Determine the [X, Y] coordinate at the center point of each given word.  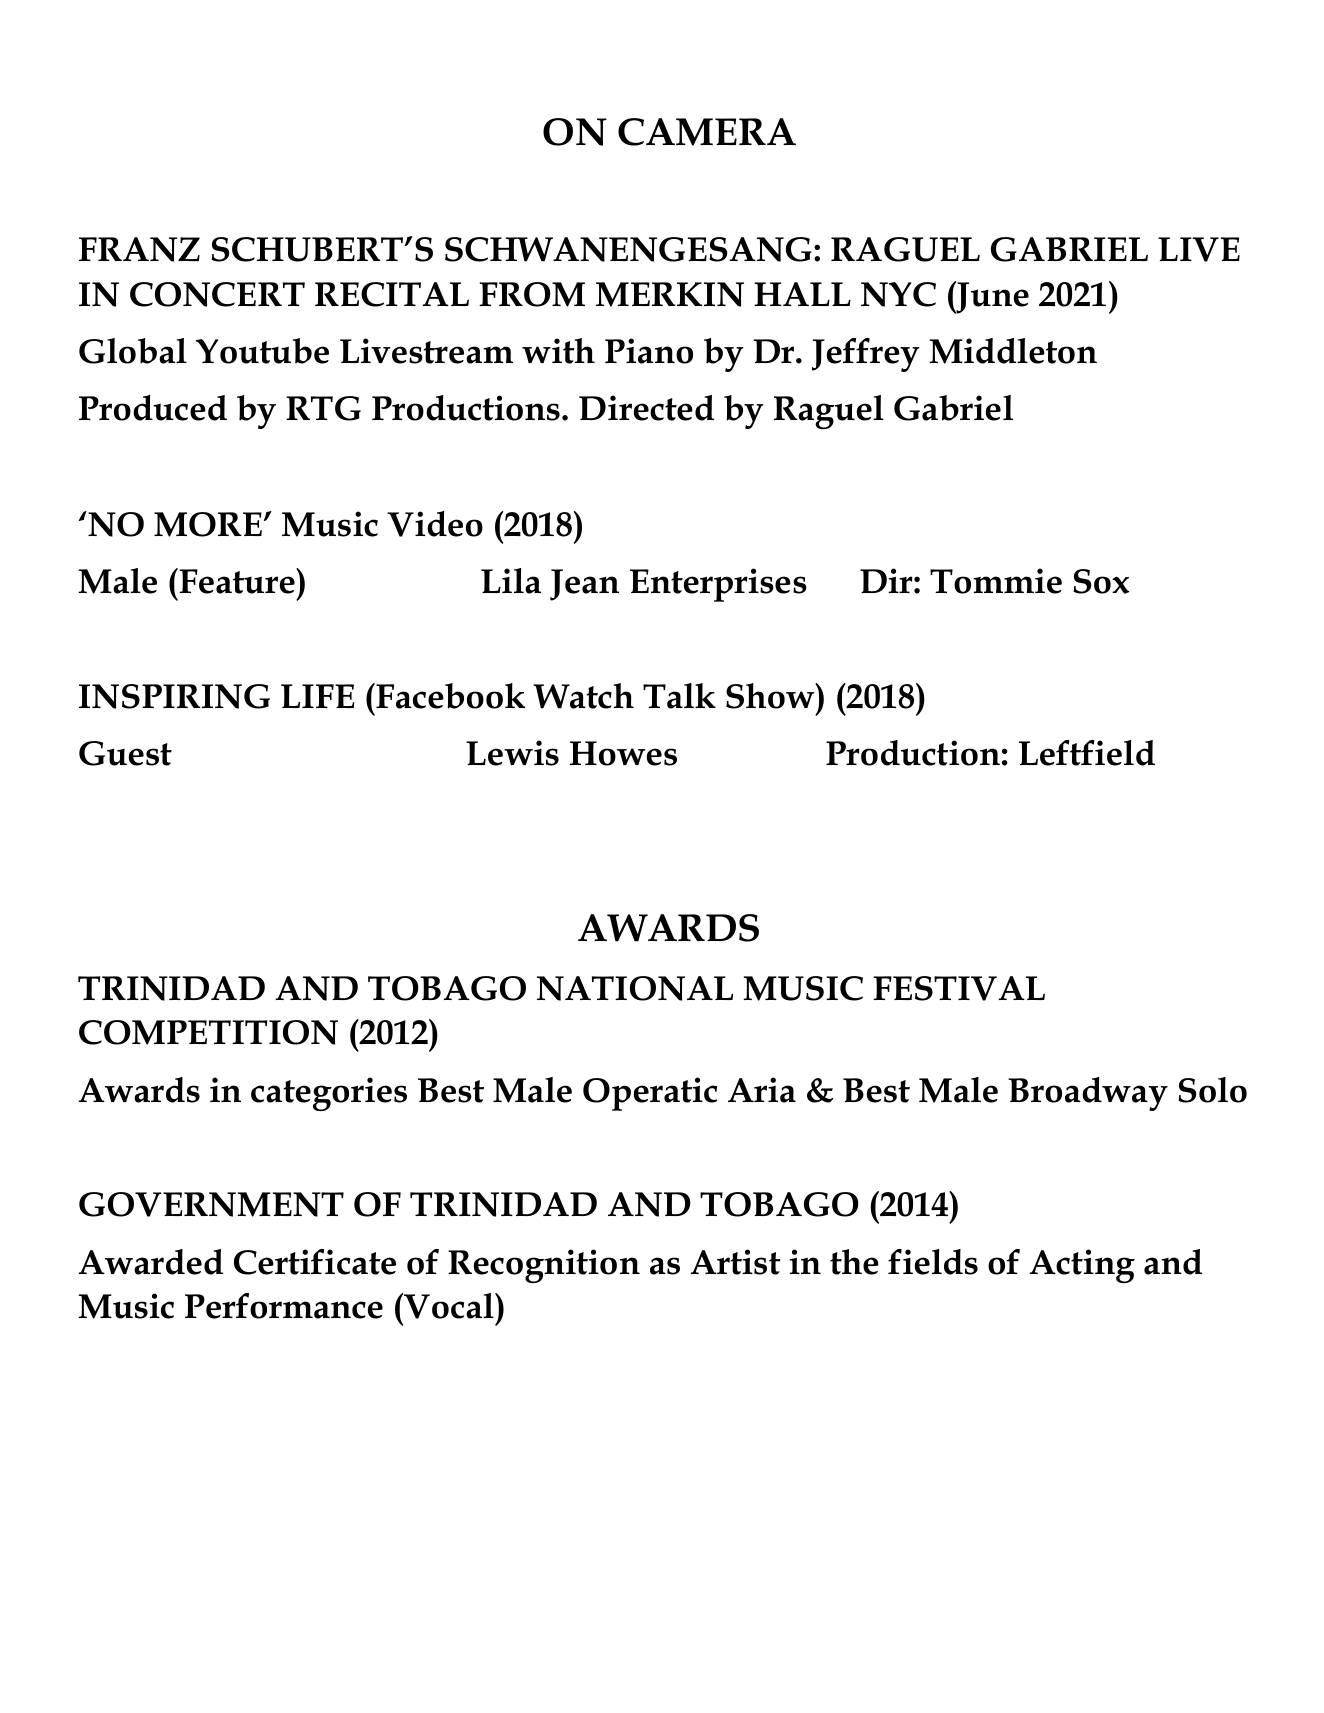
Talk [679, 696]
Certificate [315, 1262]
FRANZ [139, 249]
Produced [153, 408]
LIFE [318, 696]
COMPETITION [208, 1032]
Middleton [1013, 351]
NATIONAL [635, 988]
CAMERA [707, 132]
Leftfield [1087, 753]
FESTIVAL [959, 988]
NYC [898, 294]
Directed [646, 408]
